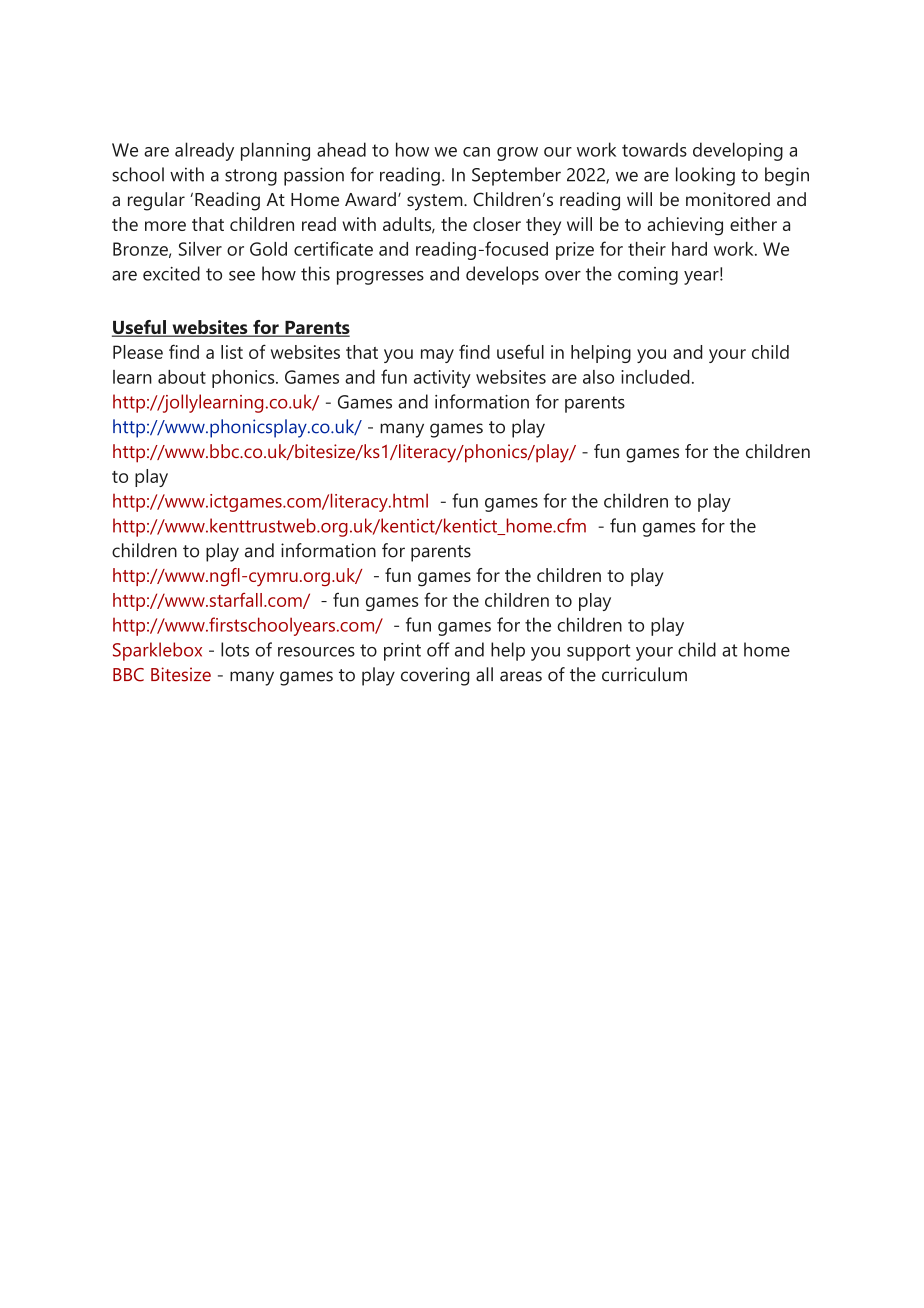  Describe the element at coordinates (648, 276) in the document. I see `coming` at that location.
